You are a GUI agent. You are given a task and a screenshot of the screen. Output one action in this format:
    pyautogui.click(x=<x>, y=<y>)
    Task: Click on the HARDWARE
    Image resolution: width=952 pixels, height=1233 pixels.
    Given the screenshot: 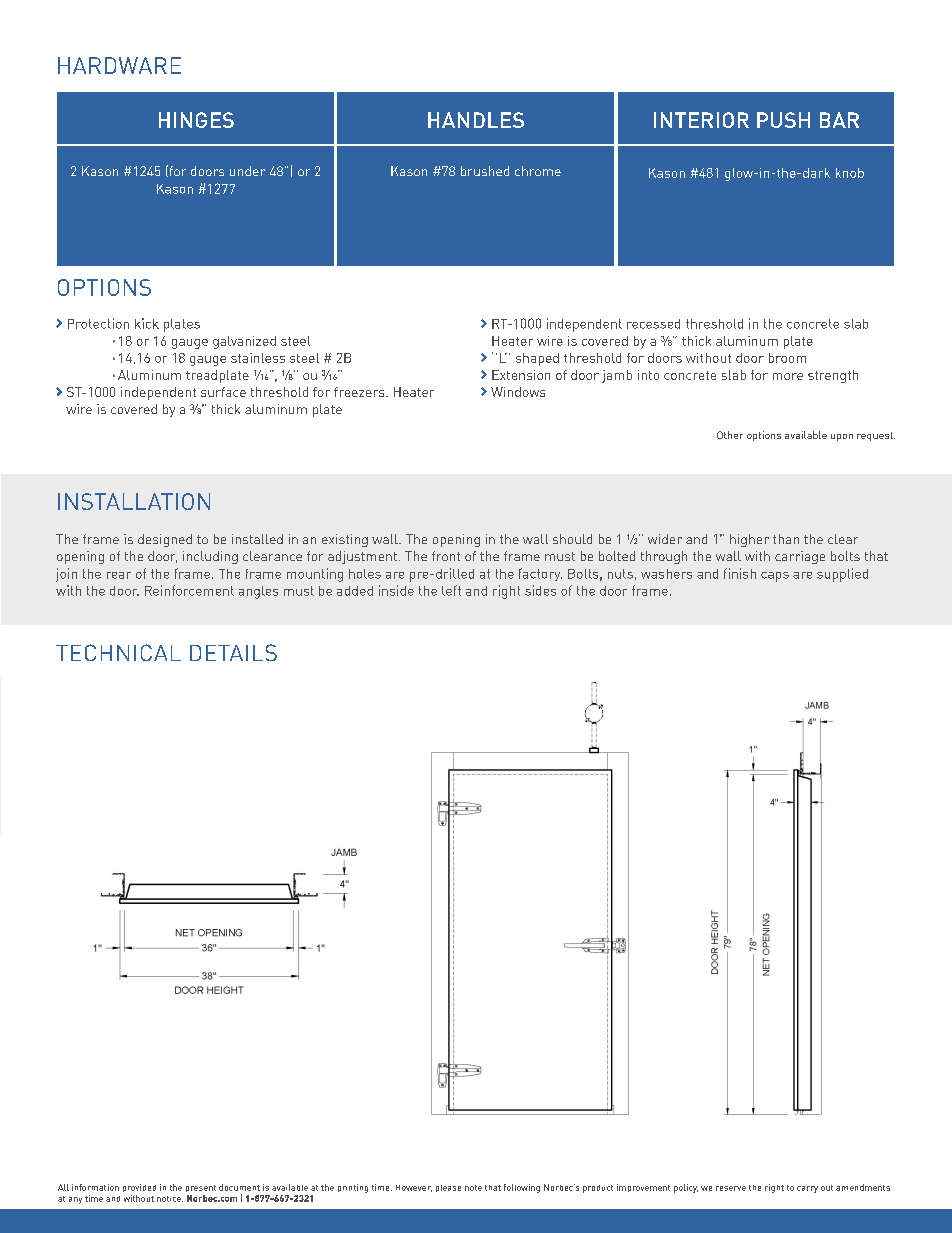 What is the action you would take?
    pyautogui.click(x=119, y=65)
